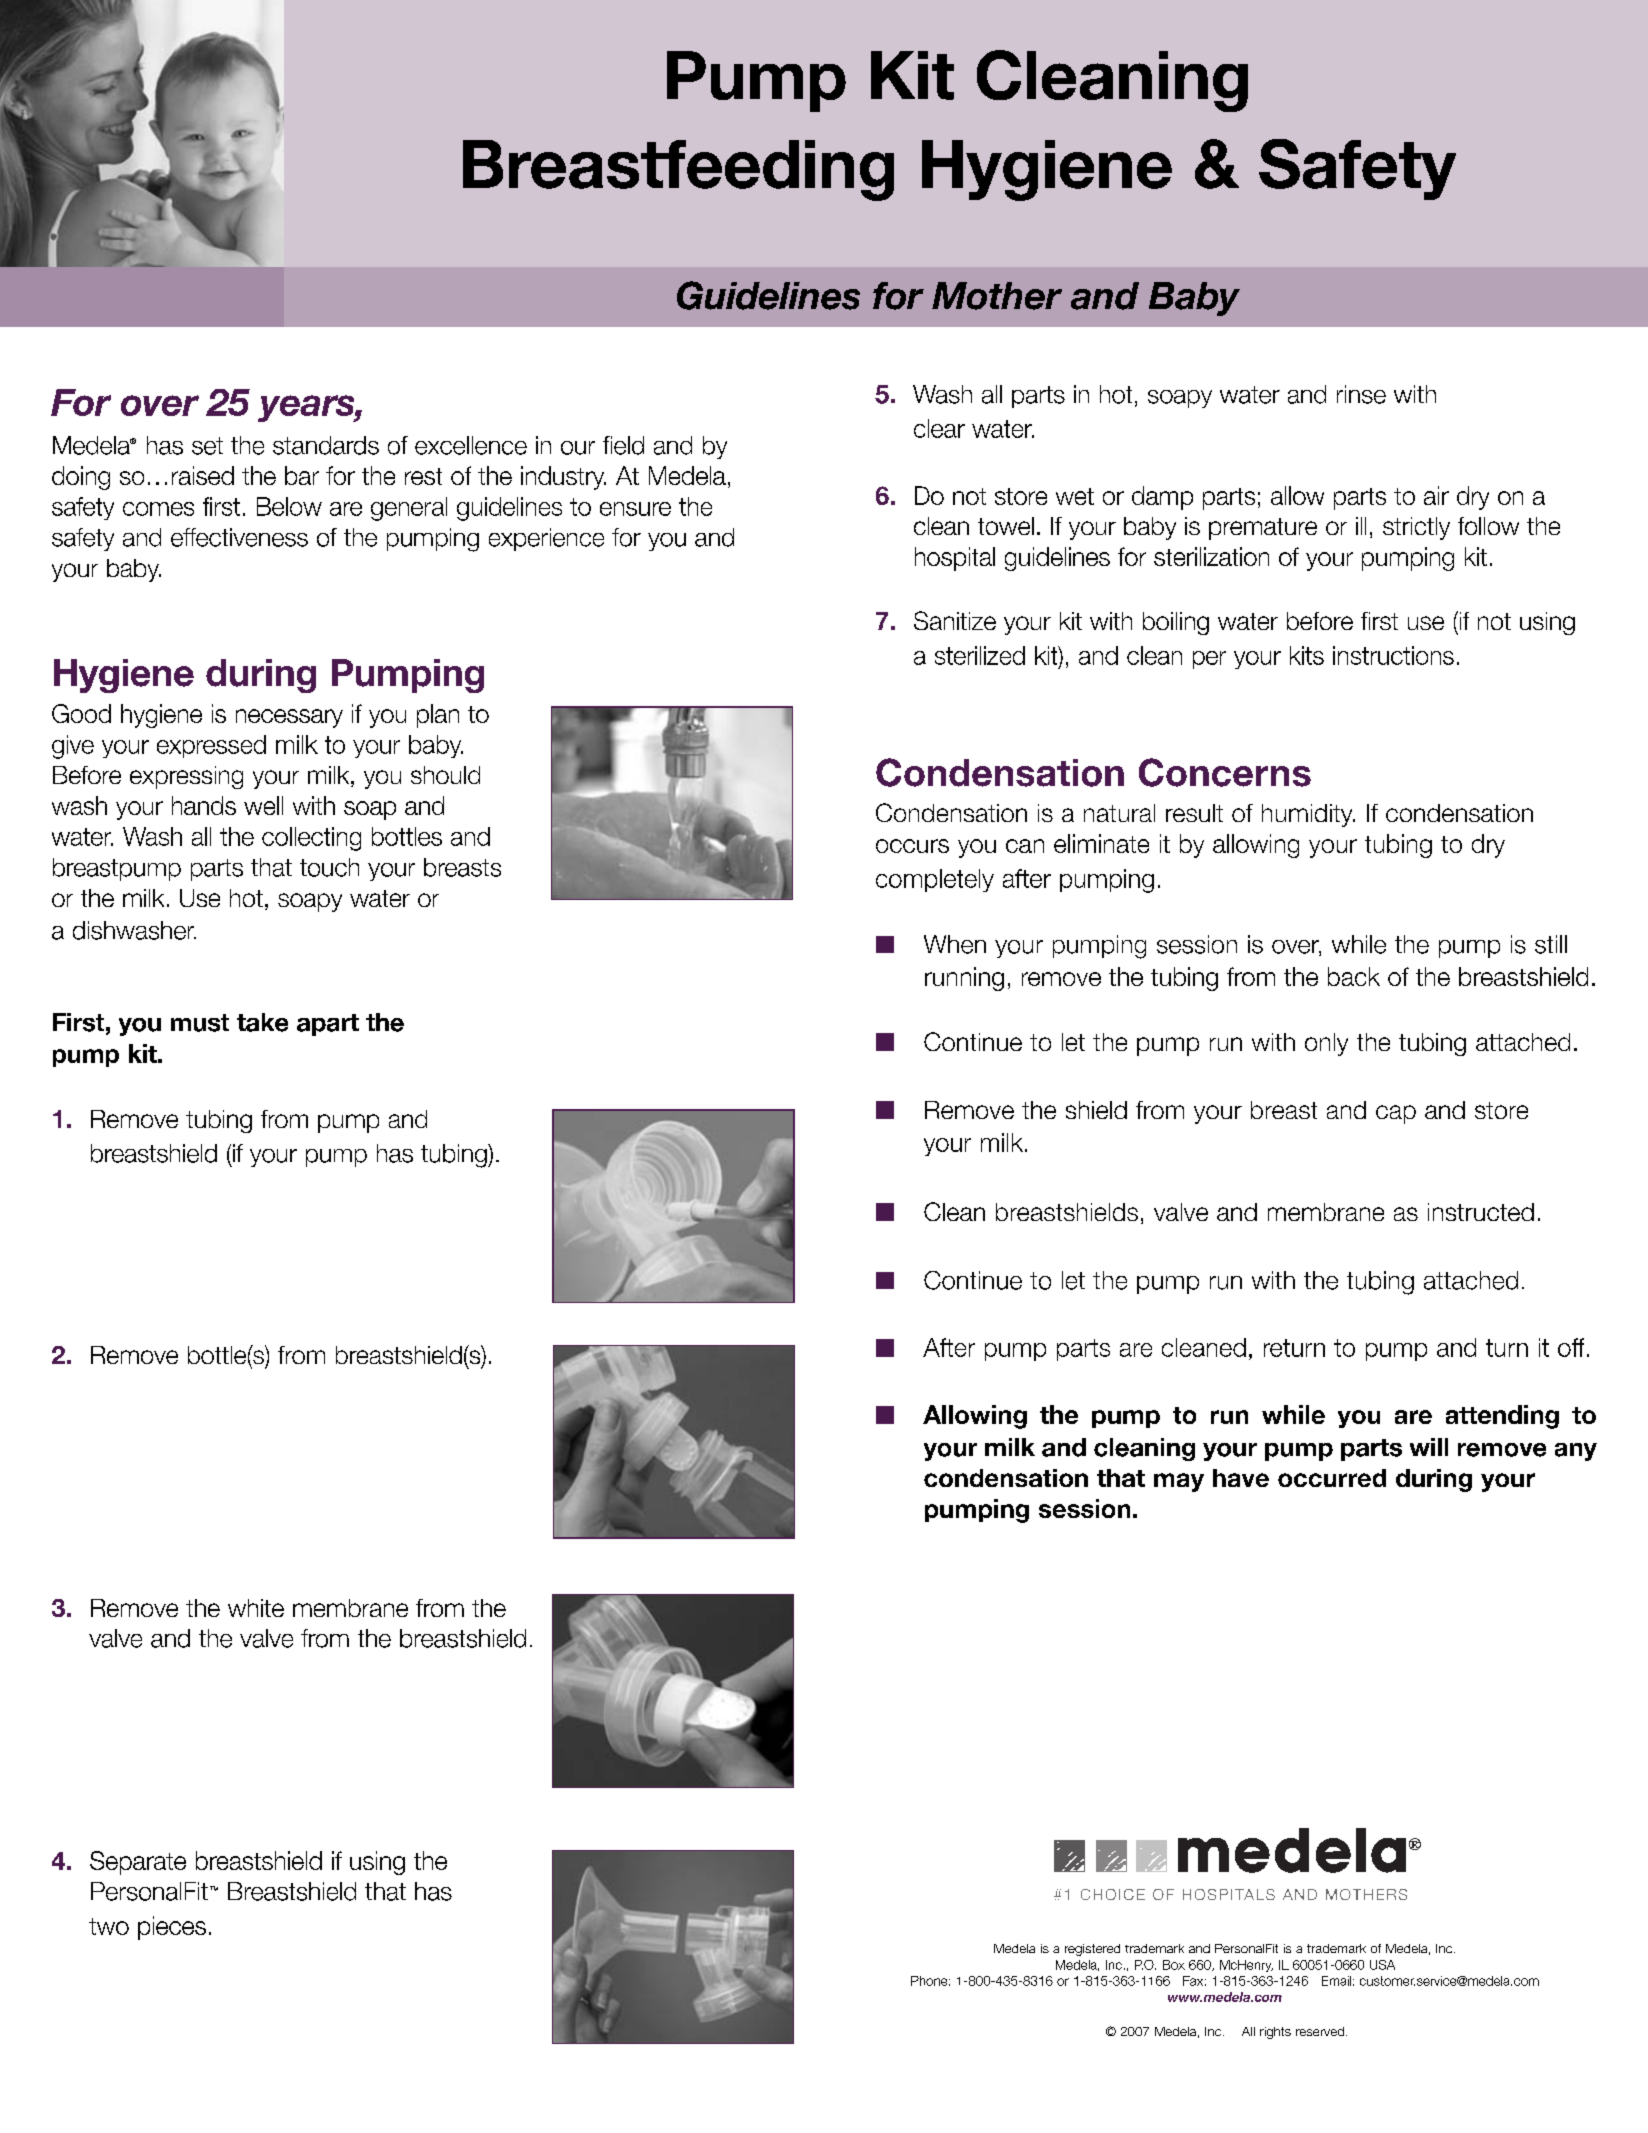 The width and height of the screenshot is (1648, 2133). What do you see at coordinates (256, 1608) in the screenshot?
I see `white` at bounding box center [256, 1608].
